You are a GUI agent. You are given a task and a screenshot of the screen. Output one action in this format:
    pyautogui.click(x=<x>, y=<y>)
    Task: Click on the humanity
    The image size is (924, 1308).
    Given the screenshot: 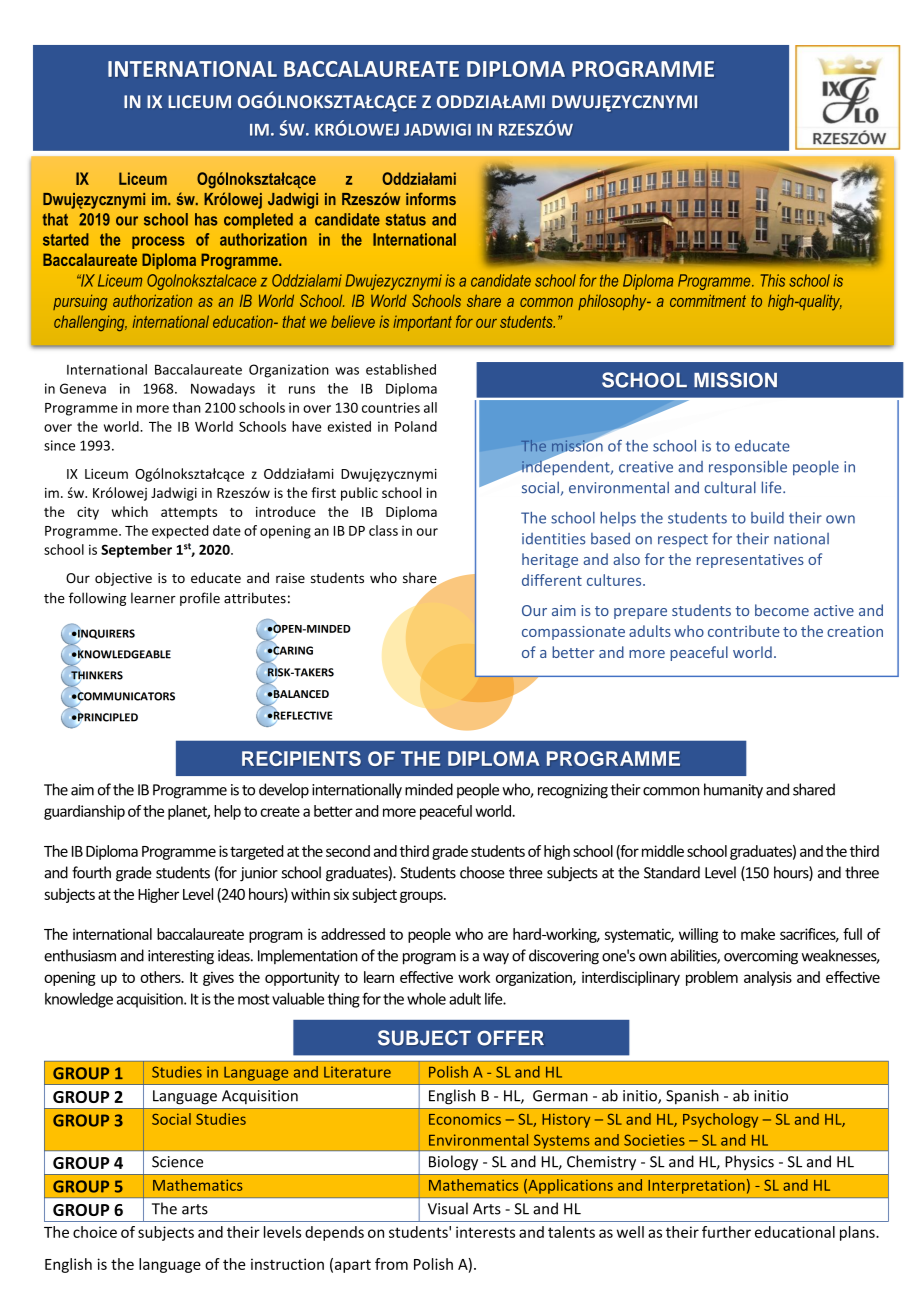 What is the action you would take?
    pyautogui.click(x=733, y=791)
